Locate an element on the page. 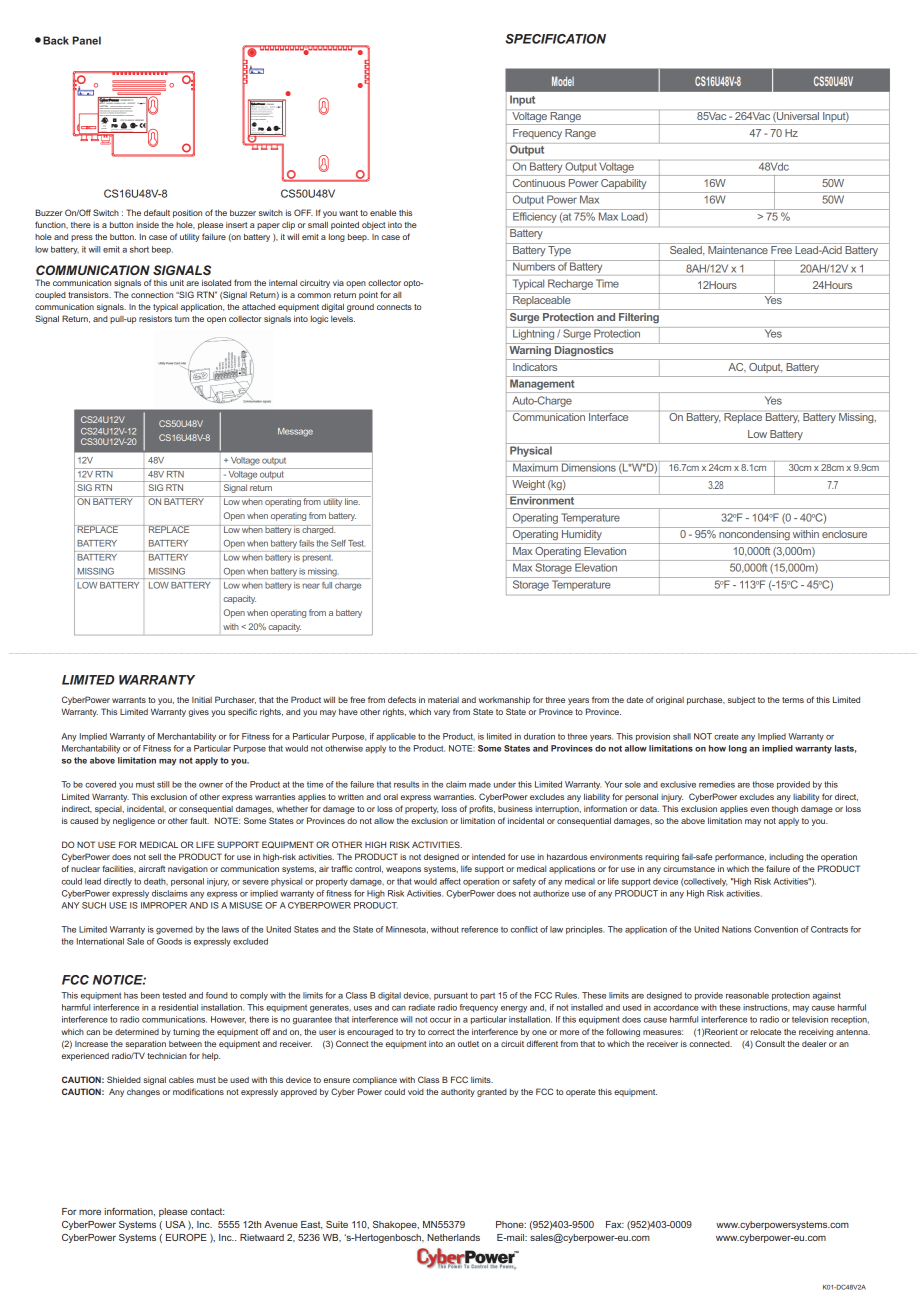  Panel is located at coordinates (87, 40).
